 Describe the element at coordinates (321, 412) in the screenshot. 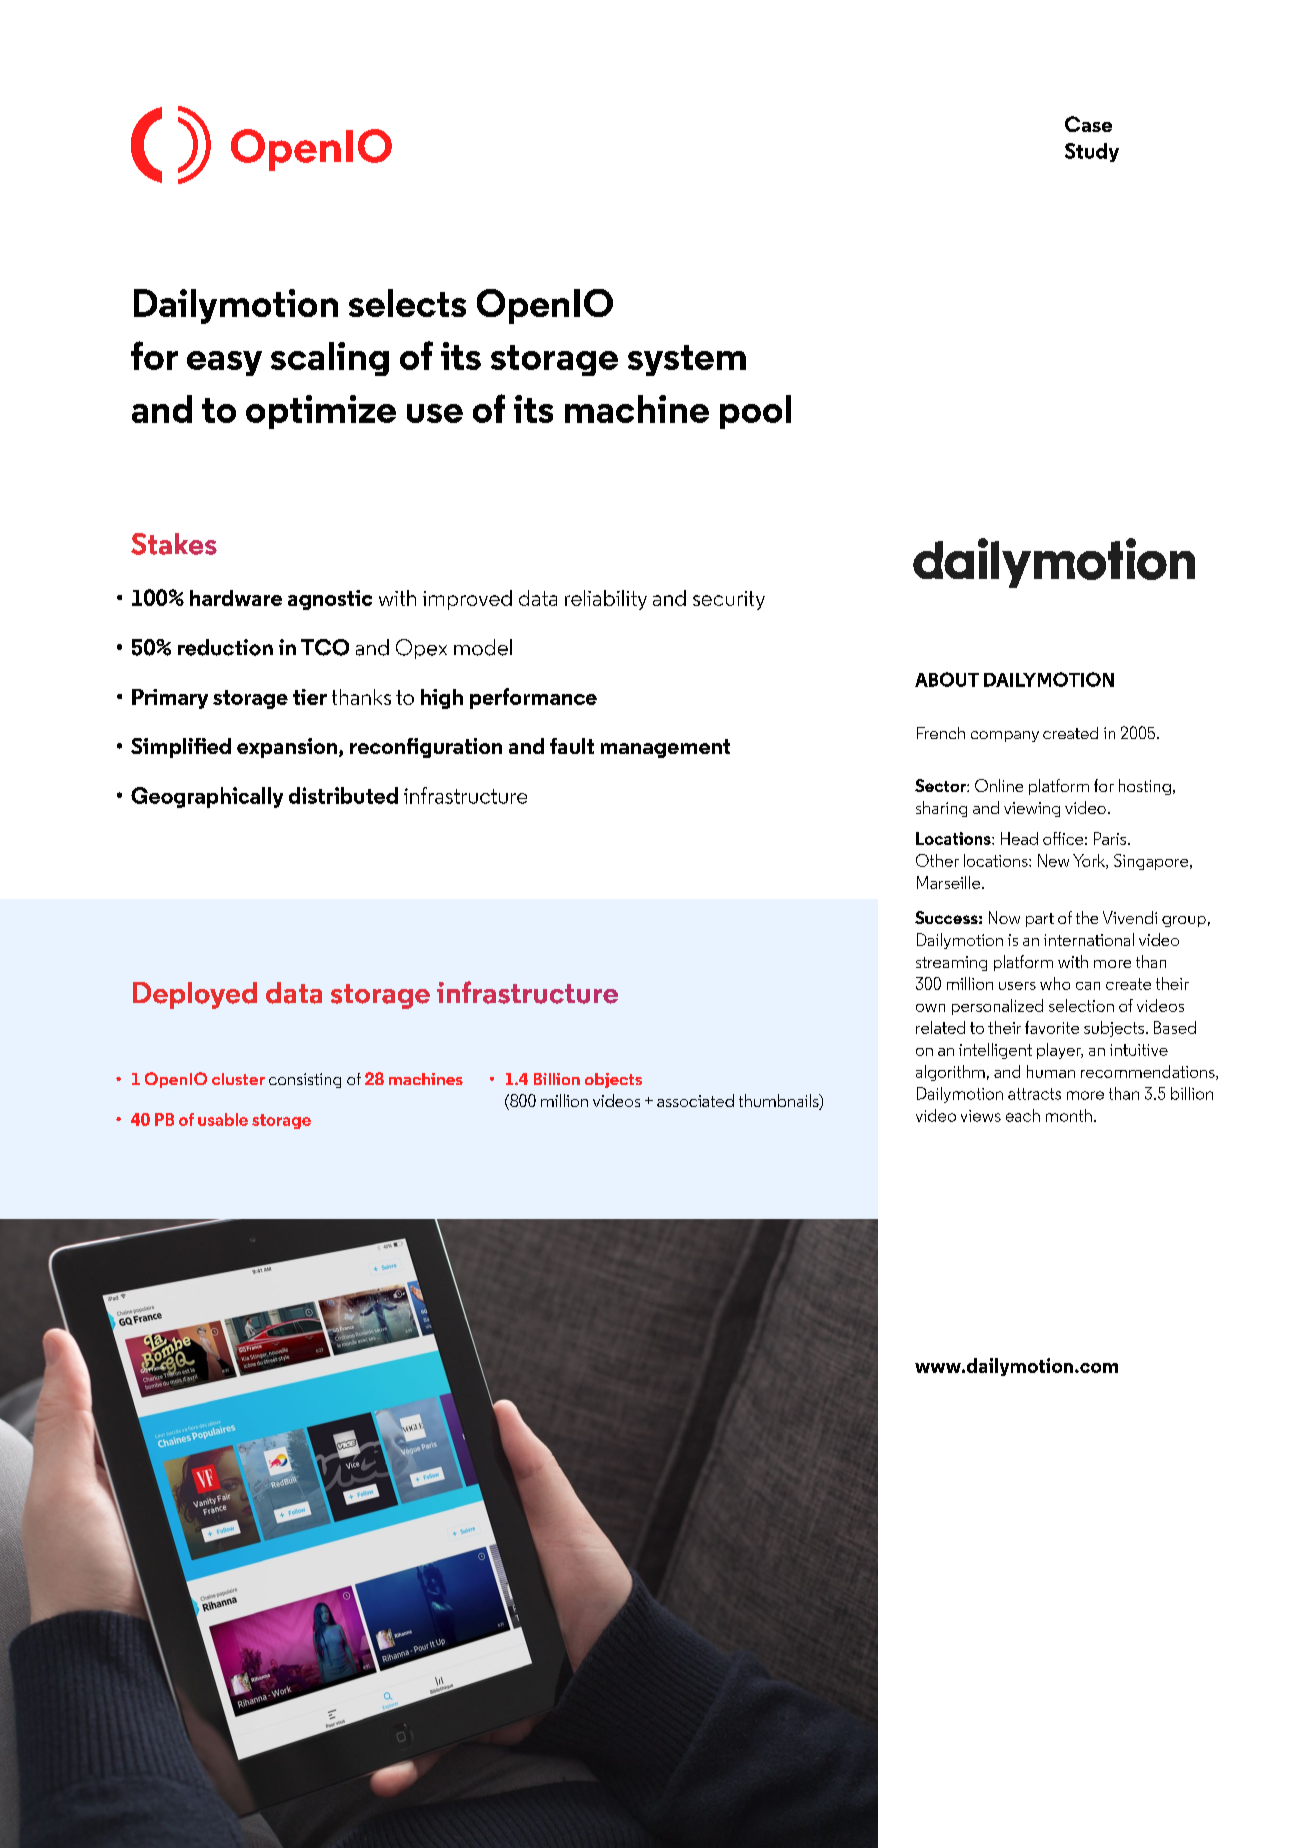

I see `optimize` at that location.
